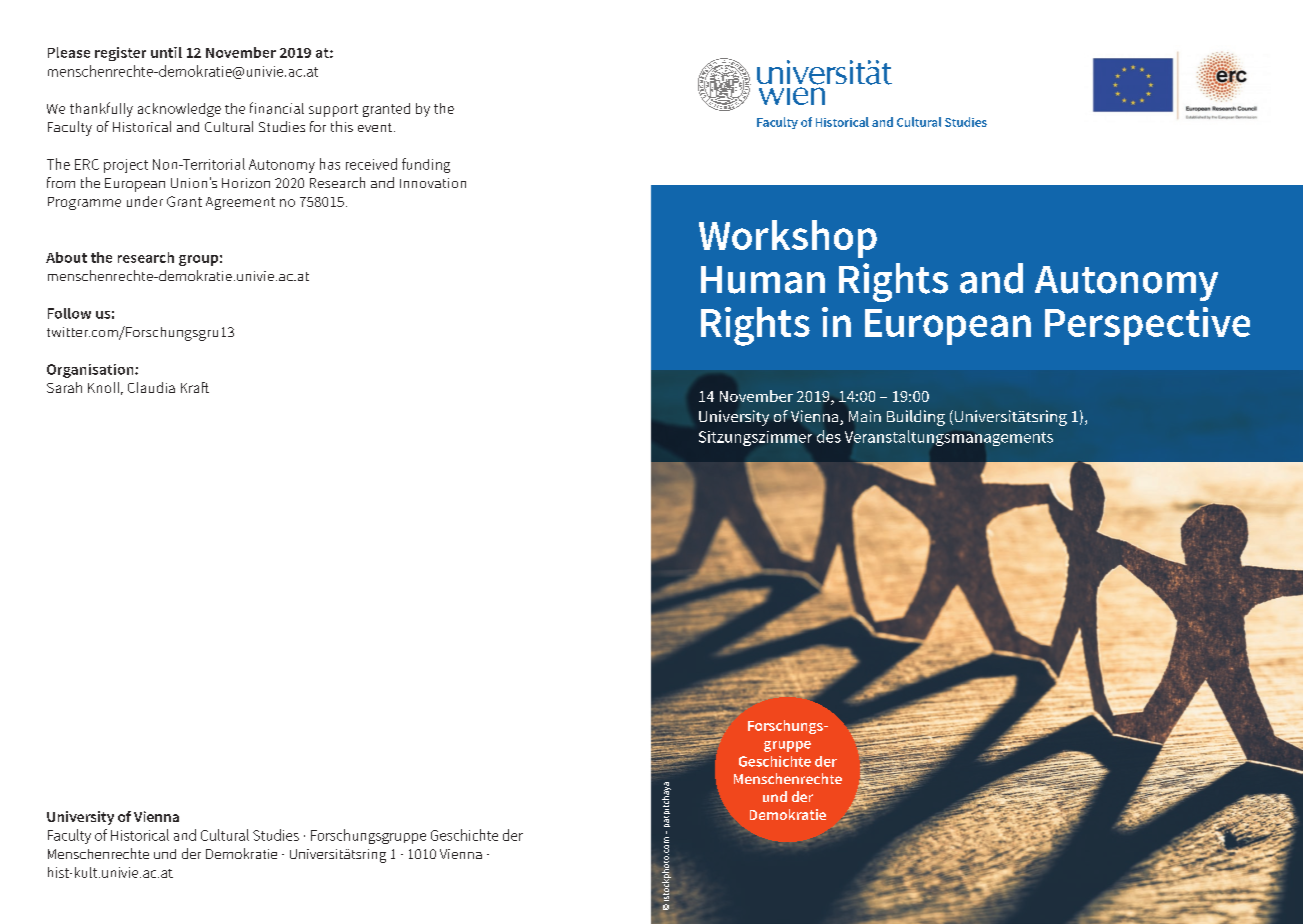 Image resolution: width=1303 pixels, height=924 pixels. I want to click on event, so click(376, 127).
